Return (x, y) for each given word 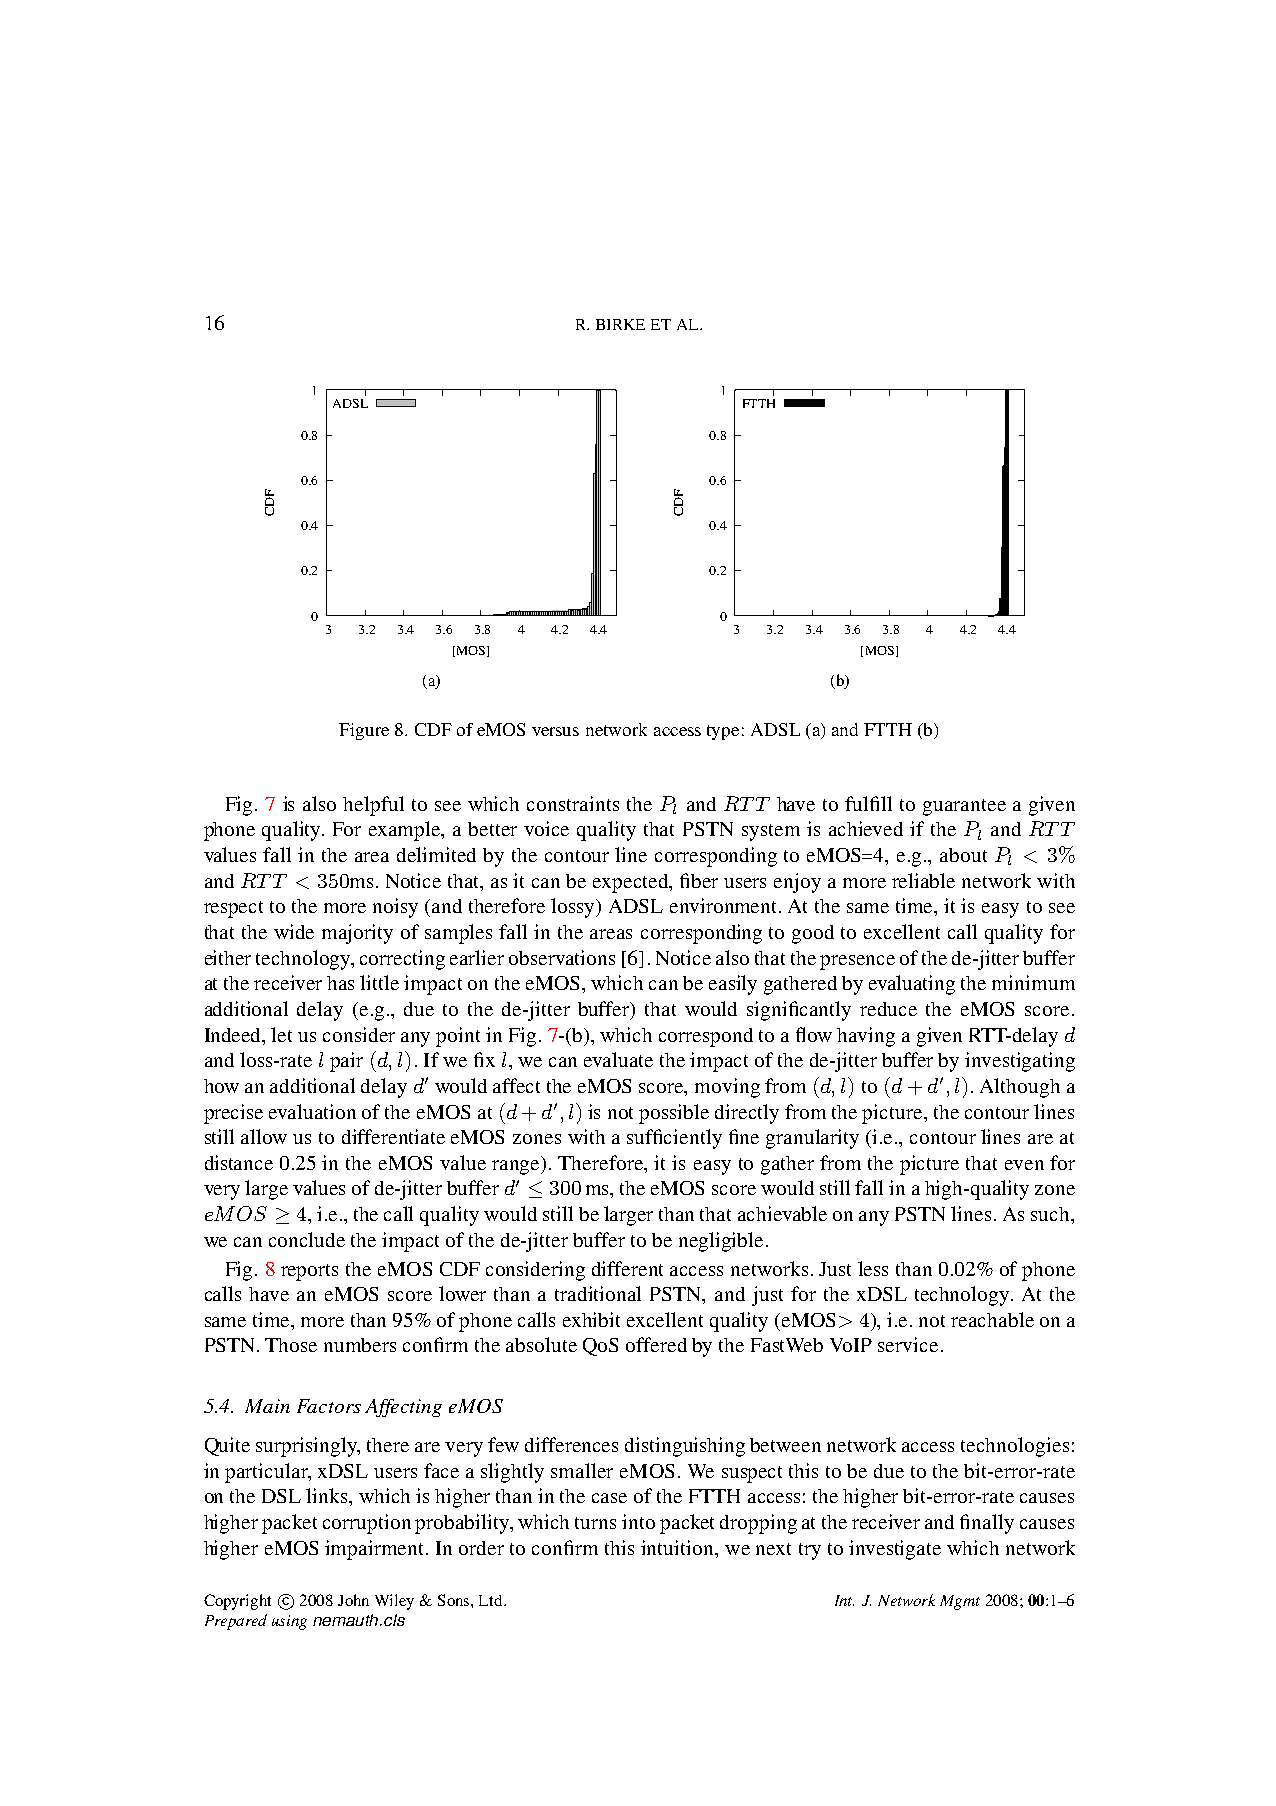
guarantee (964, 807)
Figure (364, 731)
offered (656, 1344)
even (1024, 1165)
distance (239, 1162)
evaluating (912, 985)
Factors (329, 1406)
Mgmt (960, 1602)
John (353, 1600)
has (340, 983)
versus (555, 731)
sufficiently (674, 1139)
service (908, 1344)
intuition (678, 1547)
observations (562, 957)
